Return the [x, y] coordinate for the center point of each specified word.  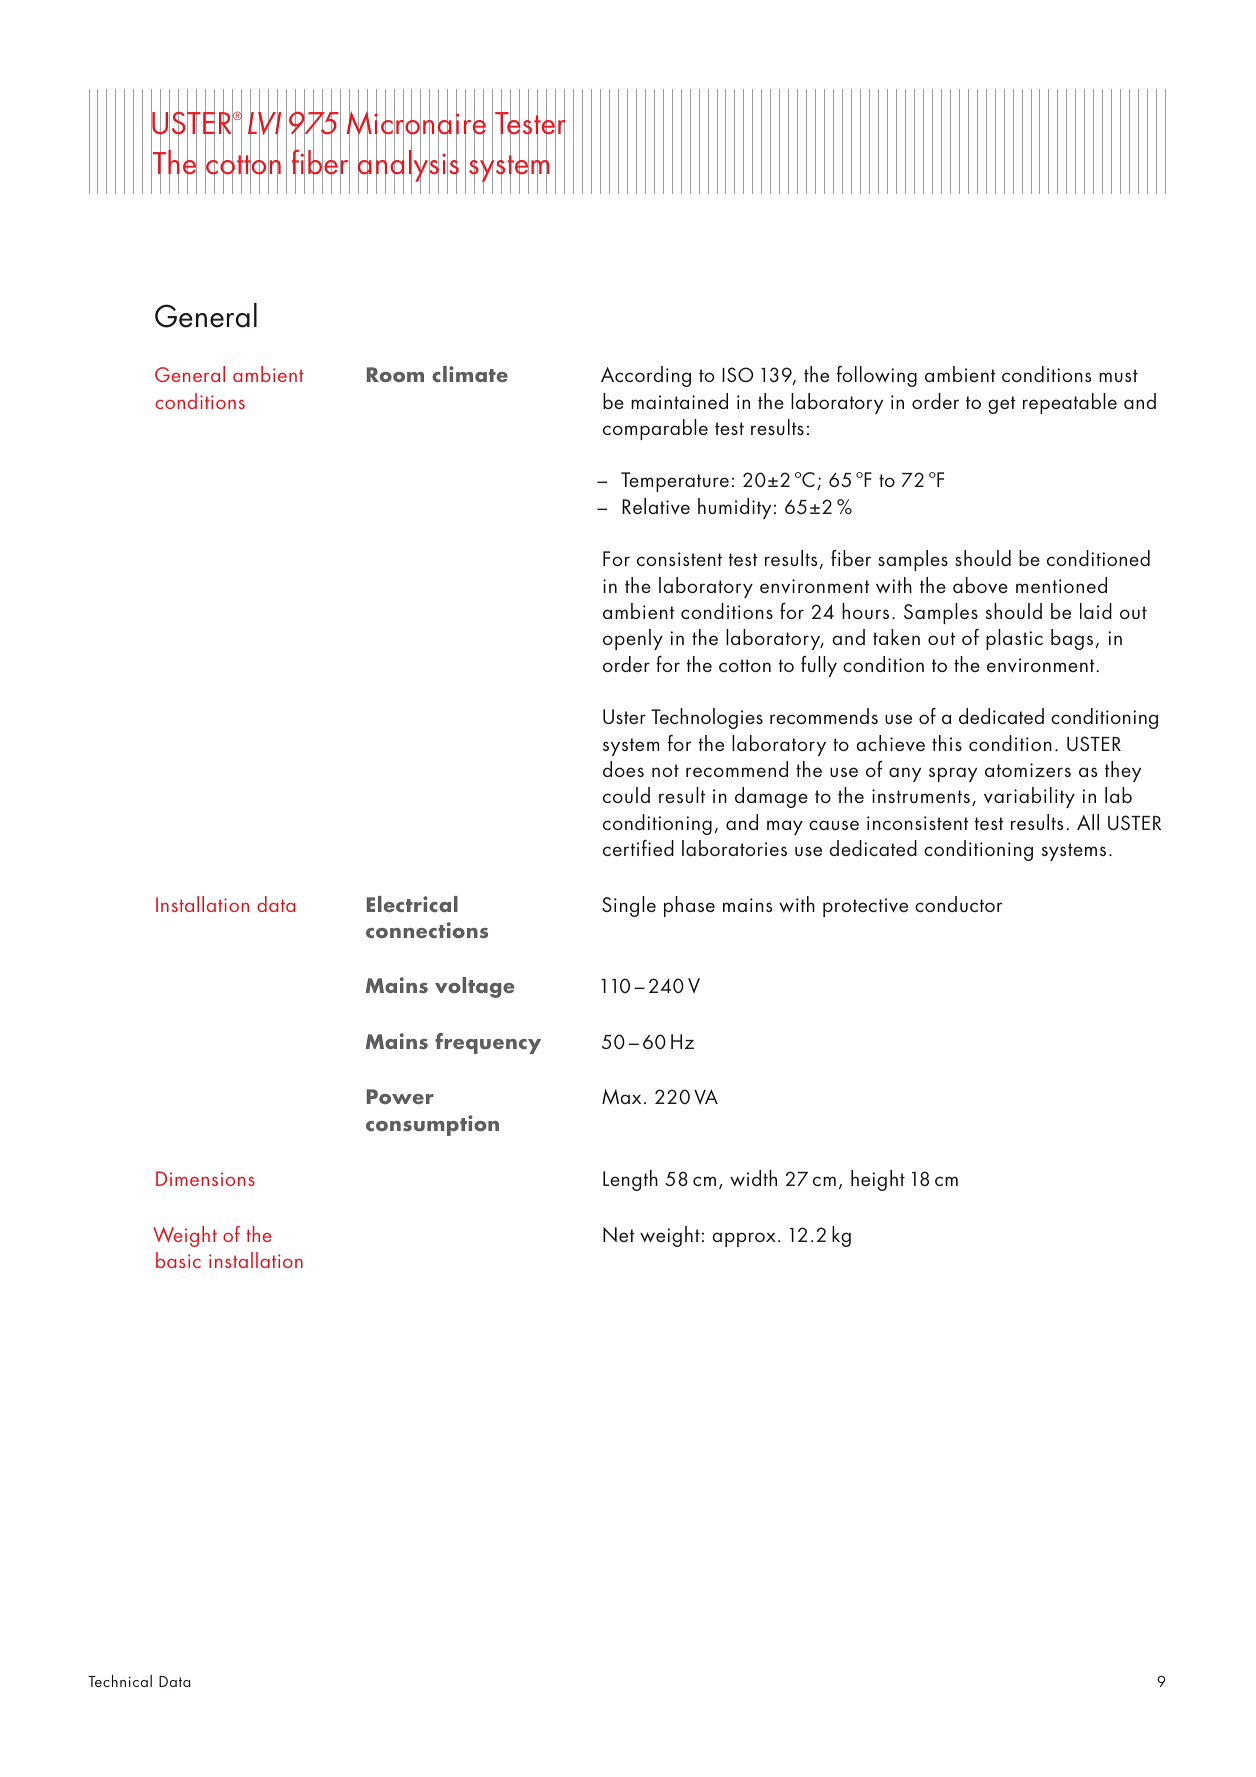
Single [629, 906]
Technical [120, 1681]
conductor [958, 904]
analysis [408, 166]
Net [619, 1234]
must [1118, 375]
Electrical [412, 904]
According [646, 376]
